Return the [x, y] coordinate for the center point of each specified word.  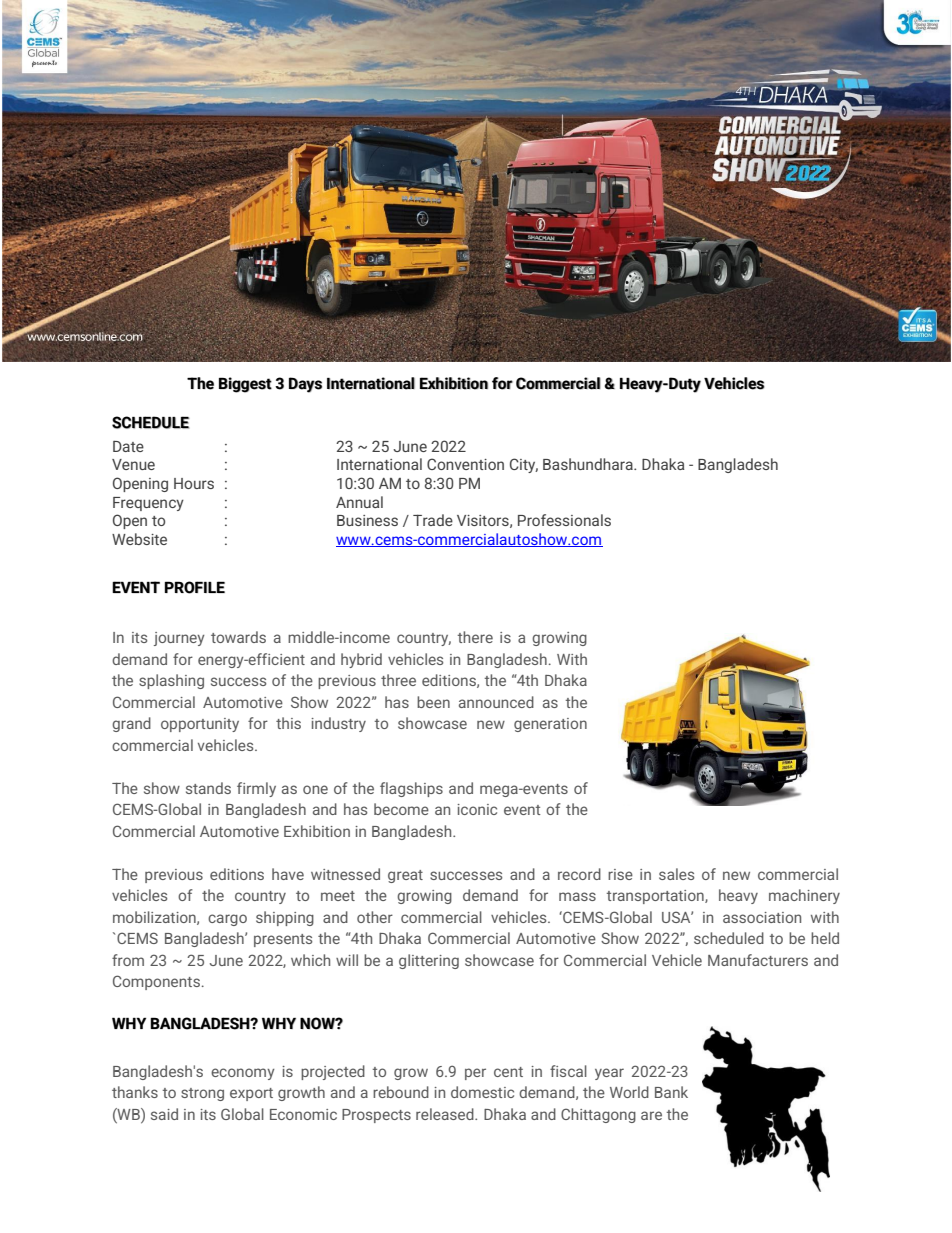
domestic [482, 1092]
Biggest [245, 385]
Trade [433, 520]
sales [676, 874]
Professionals [564, 520]
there [475, 637]
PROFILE [195, 587]
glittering [429, 961]
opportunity [200, 725]
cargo [227, 920]
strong [202, 1094]
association [762, 917]
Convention [465, 464]
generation [550, 725]
